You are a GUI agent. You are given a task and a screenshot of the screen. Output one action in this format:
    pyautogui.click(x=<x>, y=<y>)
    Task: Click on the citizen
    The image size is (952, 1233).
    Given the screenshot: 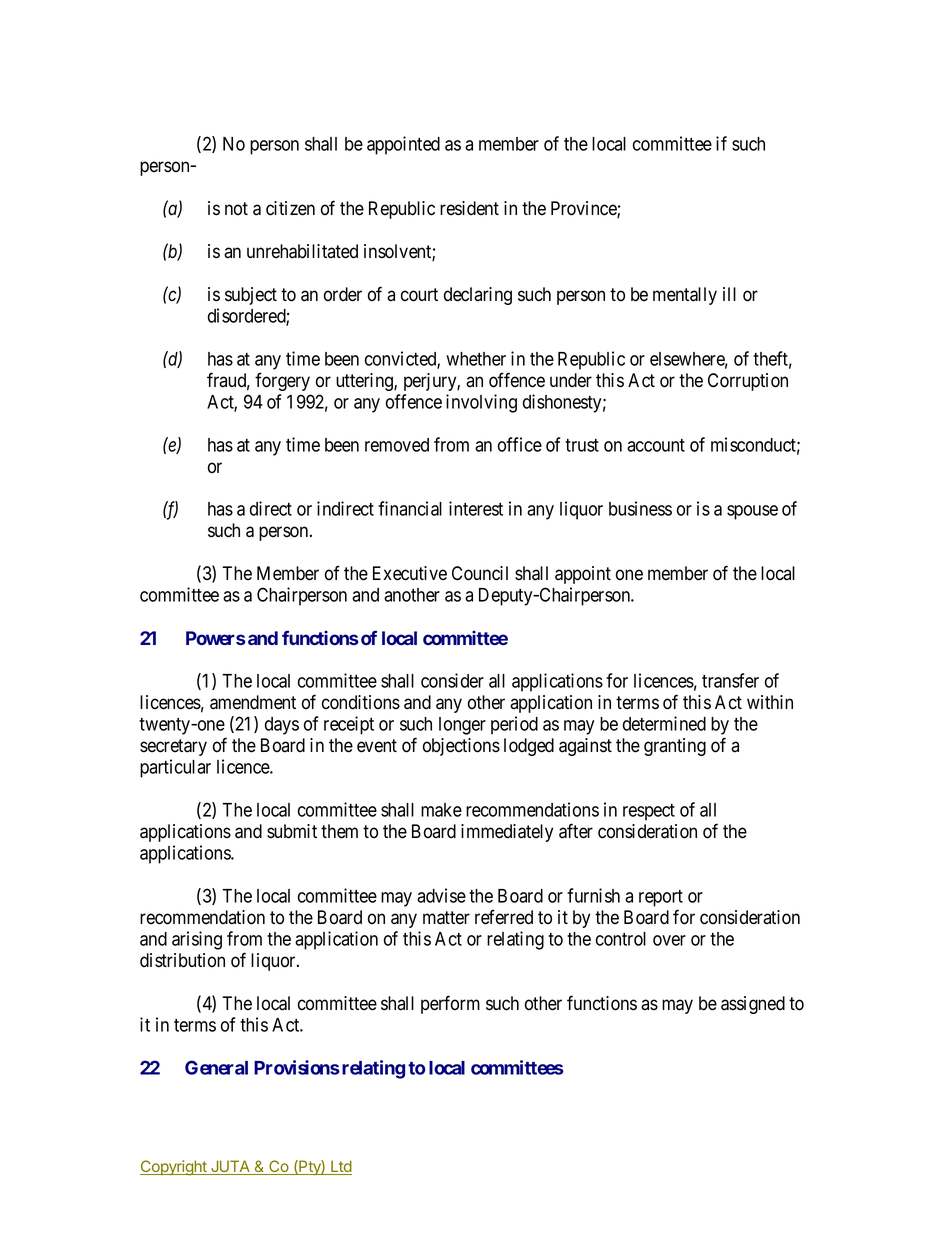 What is the action you would take?
    pyautogui.click(x=290, y=208)
